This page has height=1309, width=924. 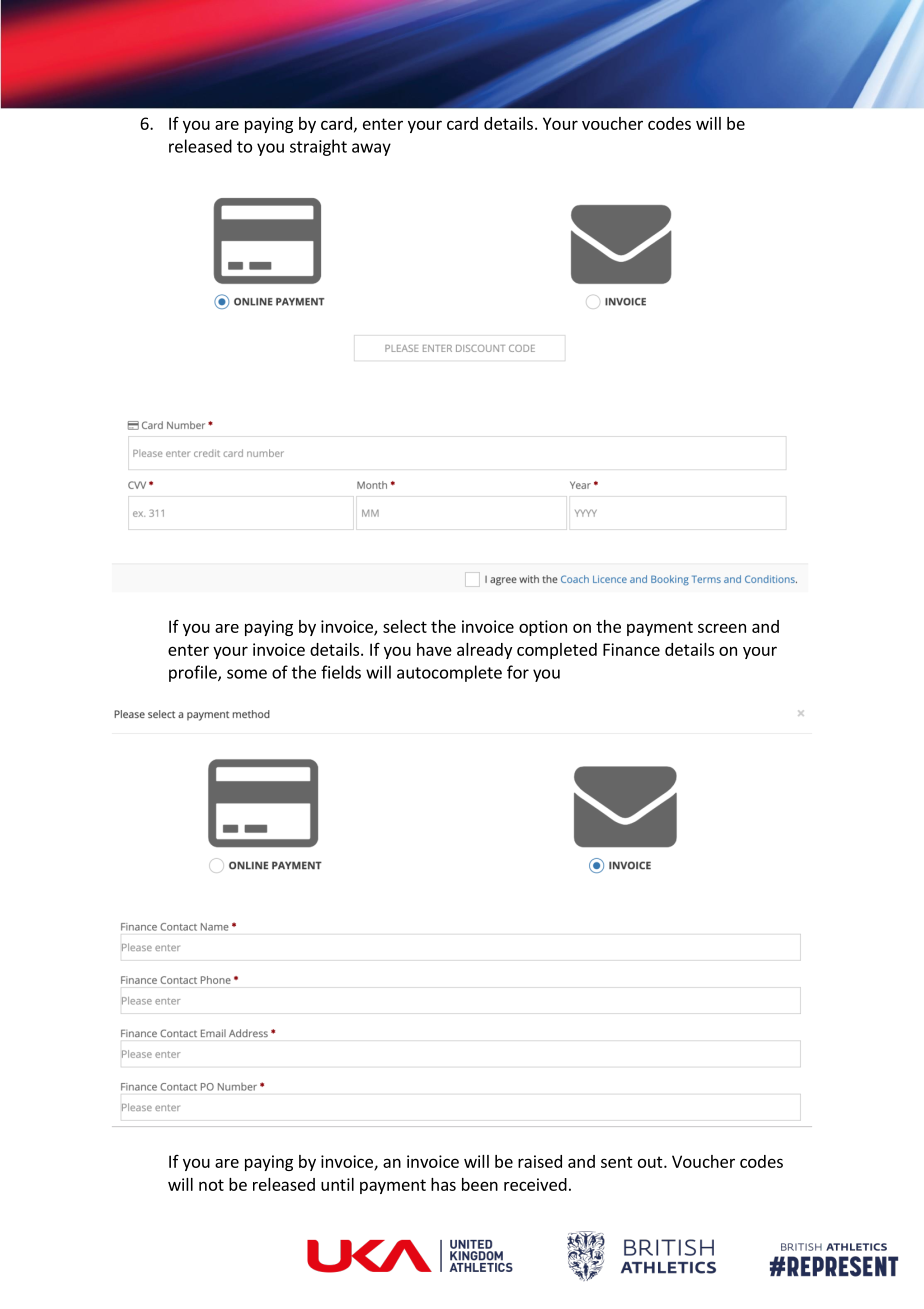 What do you see at coordinates (371, 149) in the page?
I see `away` at bounding box center [371, 149].
